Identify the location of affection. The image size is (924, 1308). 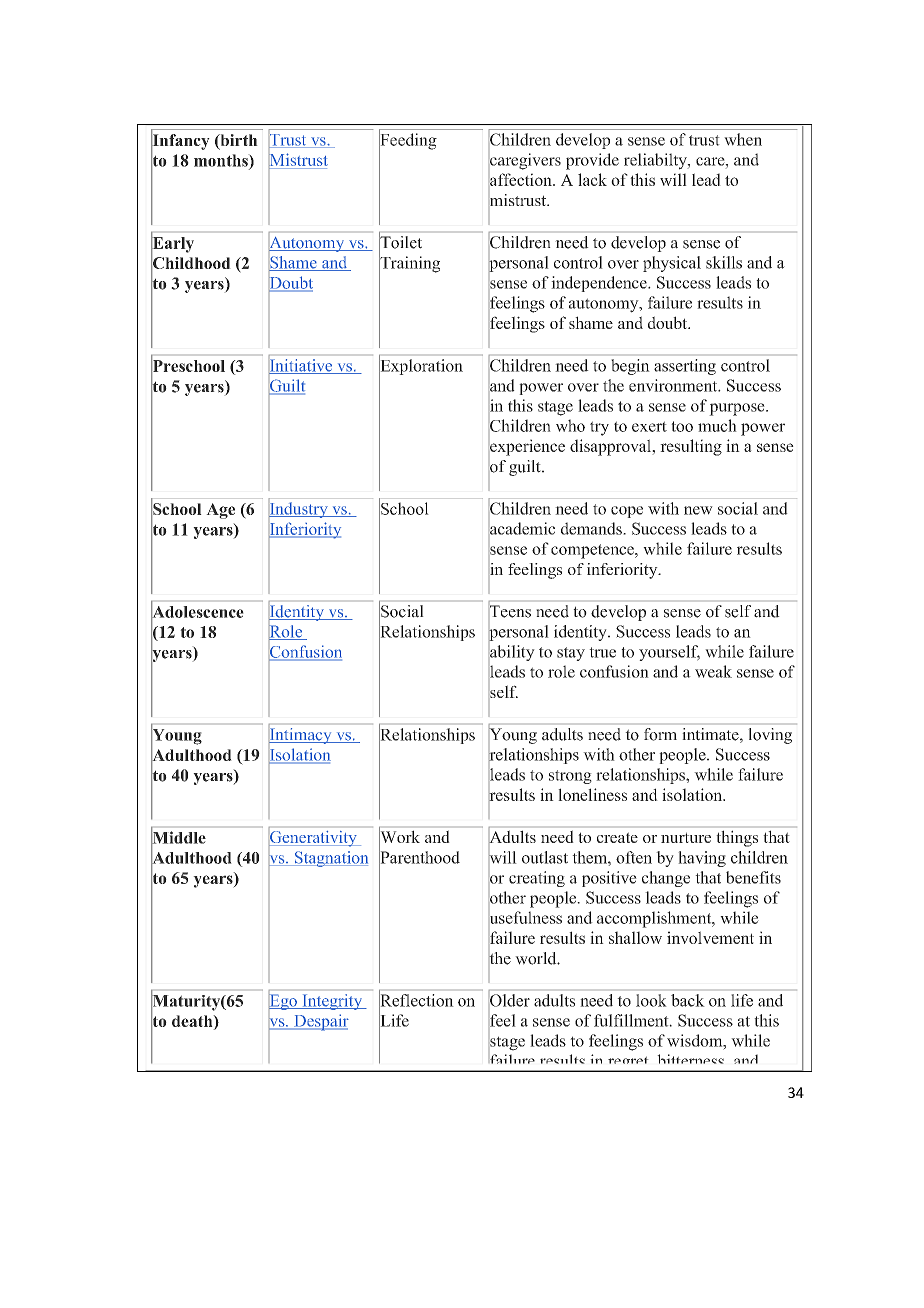
(522, 179).
